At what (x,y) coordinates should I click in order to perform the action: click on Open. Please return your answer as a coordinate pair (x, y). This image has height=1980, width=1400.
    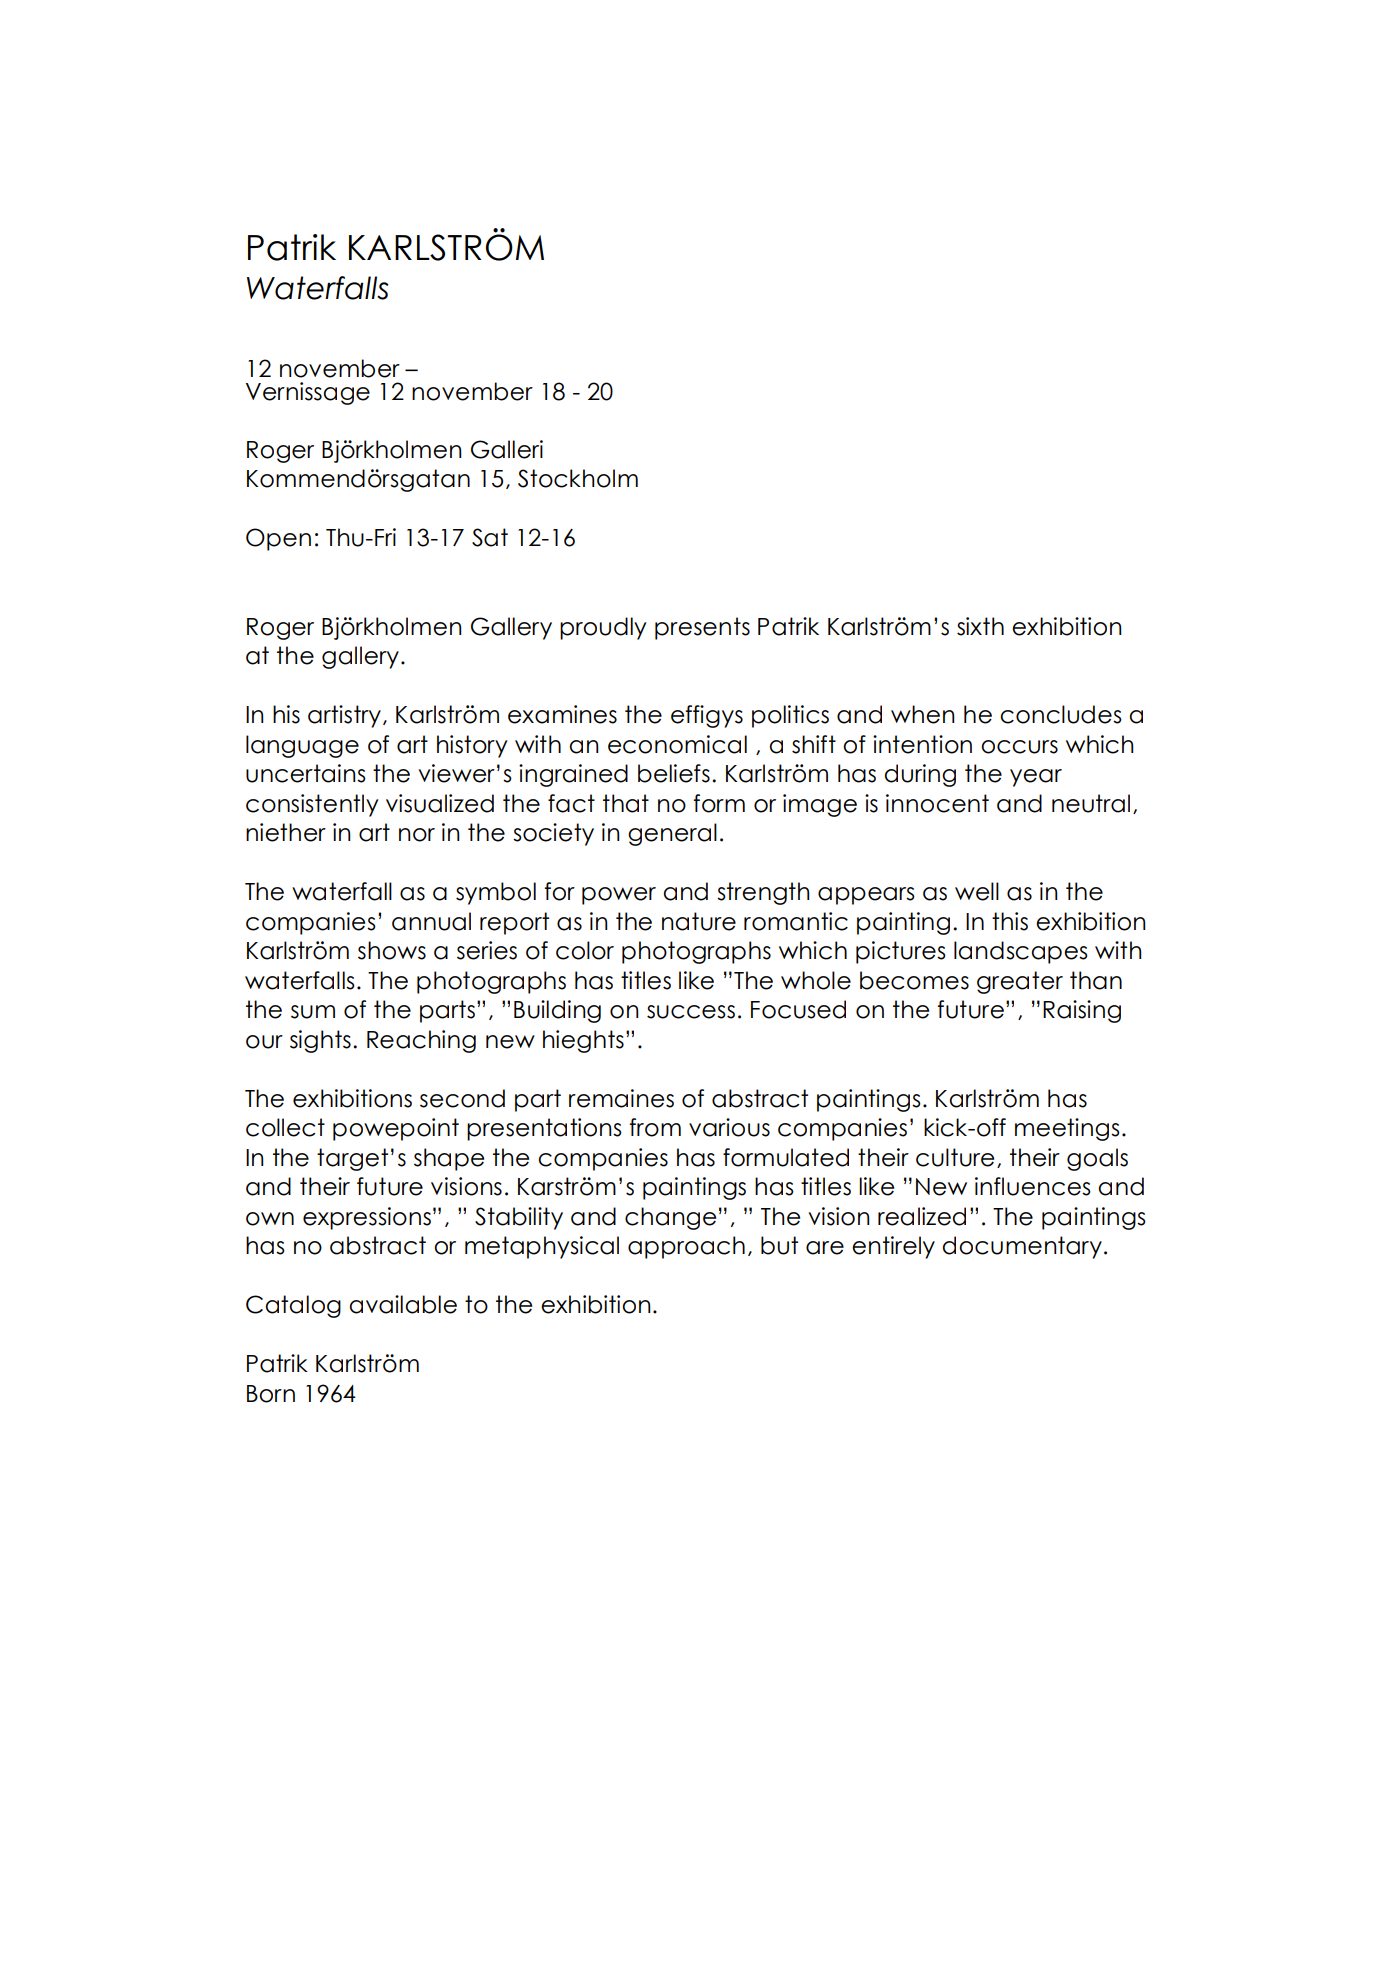
    Looking at the image, I should click on (278, 539).
